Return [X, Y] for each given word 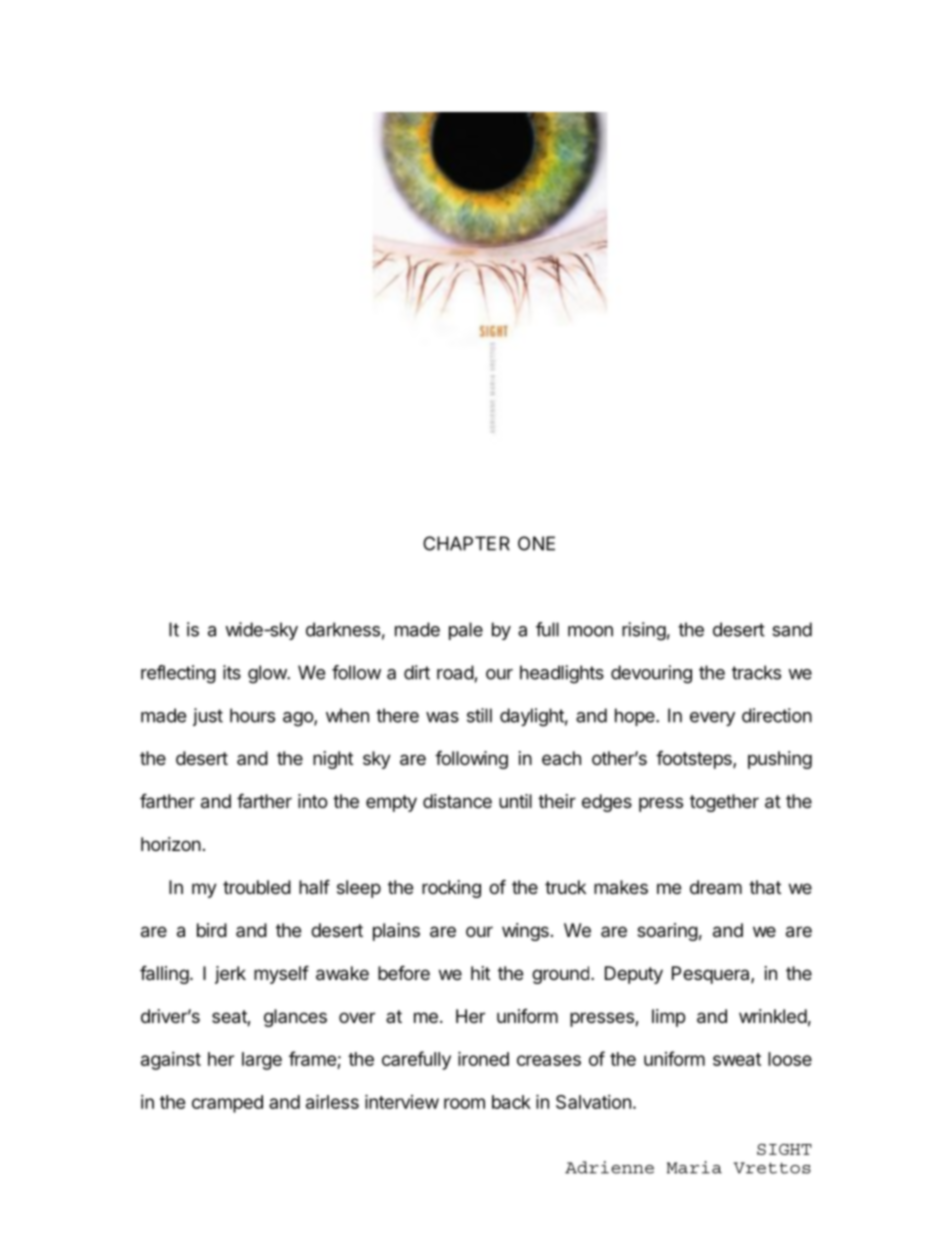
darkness [343, 629]
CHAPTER [466, 543]
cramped [227, 1104]
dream [716, 887]
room [464, 1103]
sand [792, 629]
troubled [257, 887]
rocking [451, 889]
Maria [694, 1167]
